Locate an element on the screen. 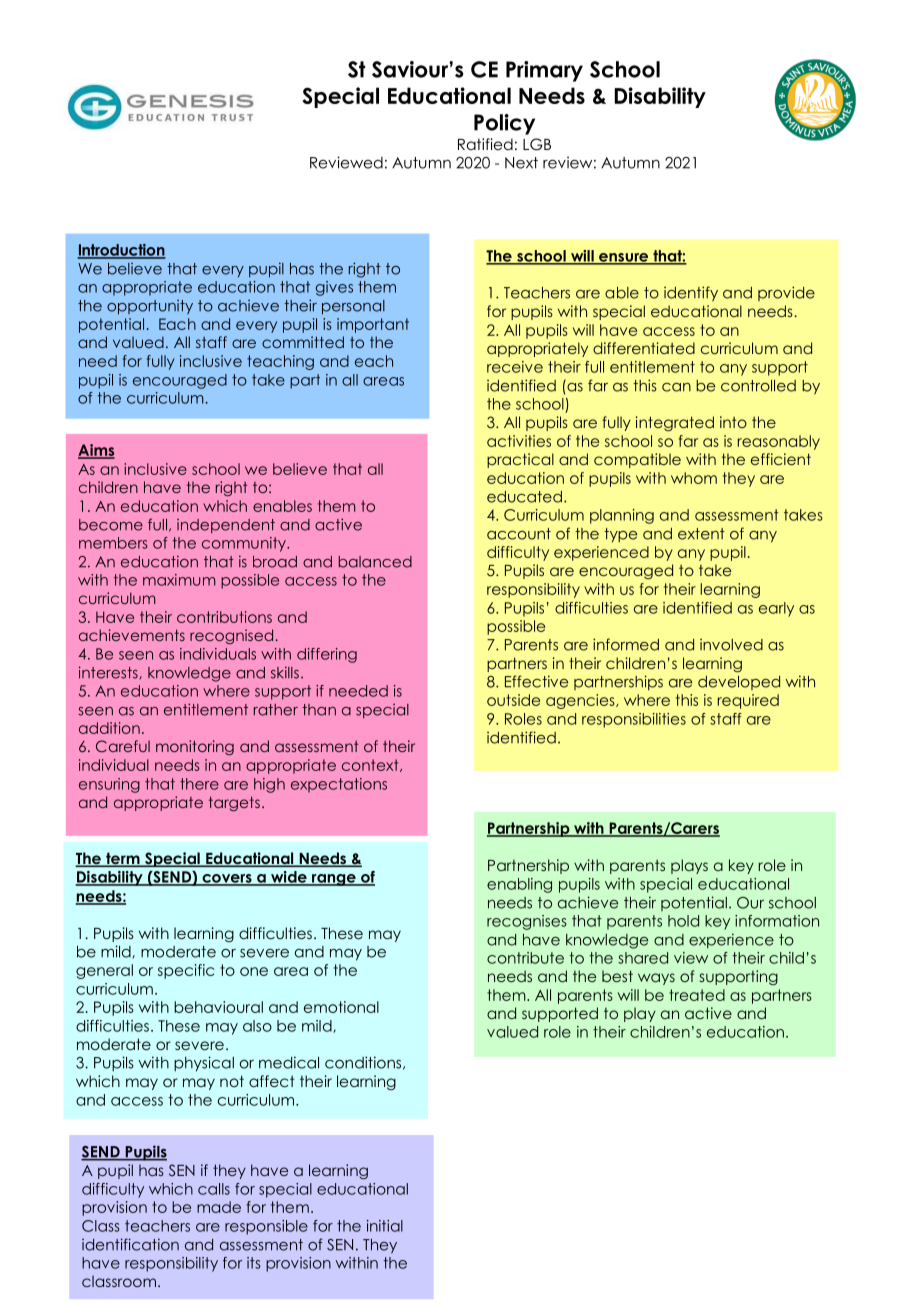  outside is located at coordinates (513, 700).
